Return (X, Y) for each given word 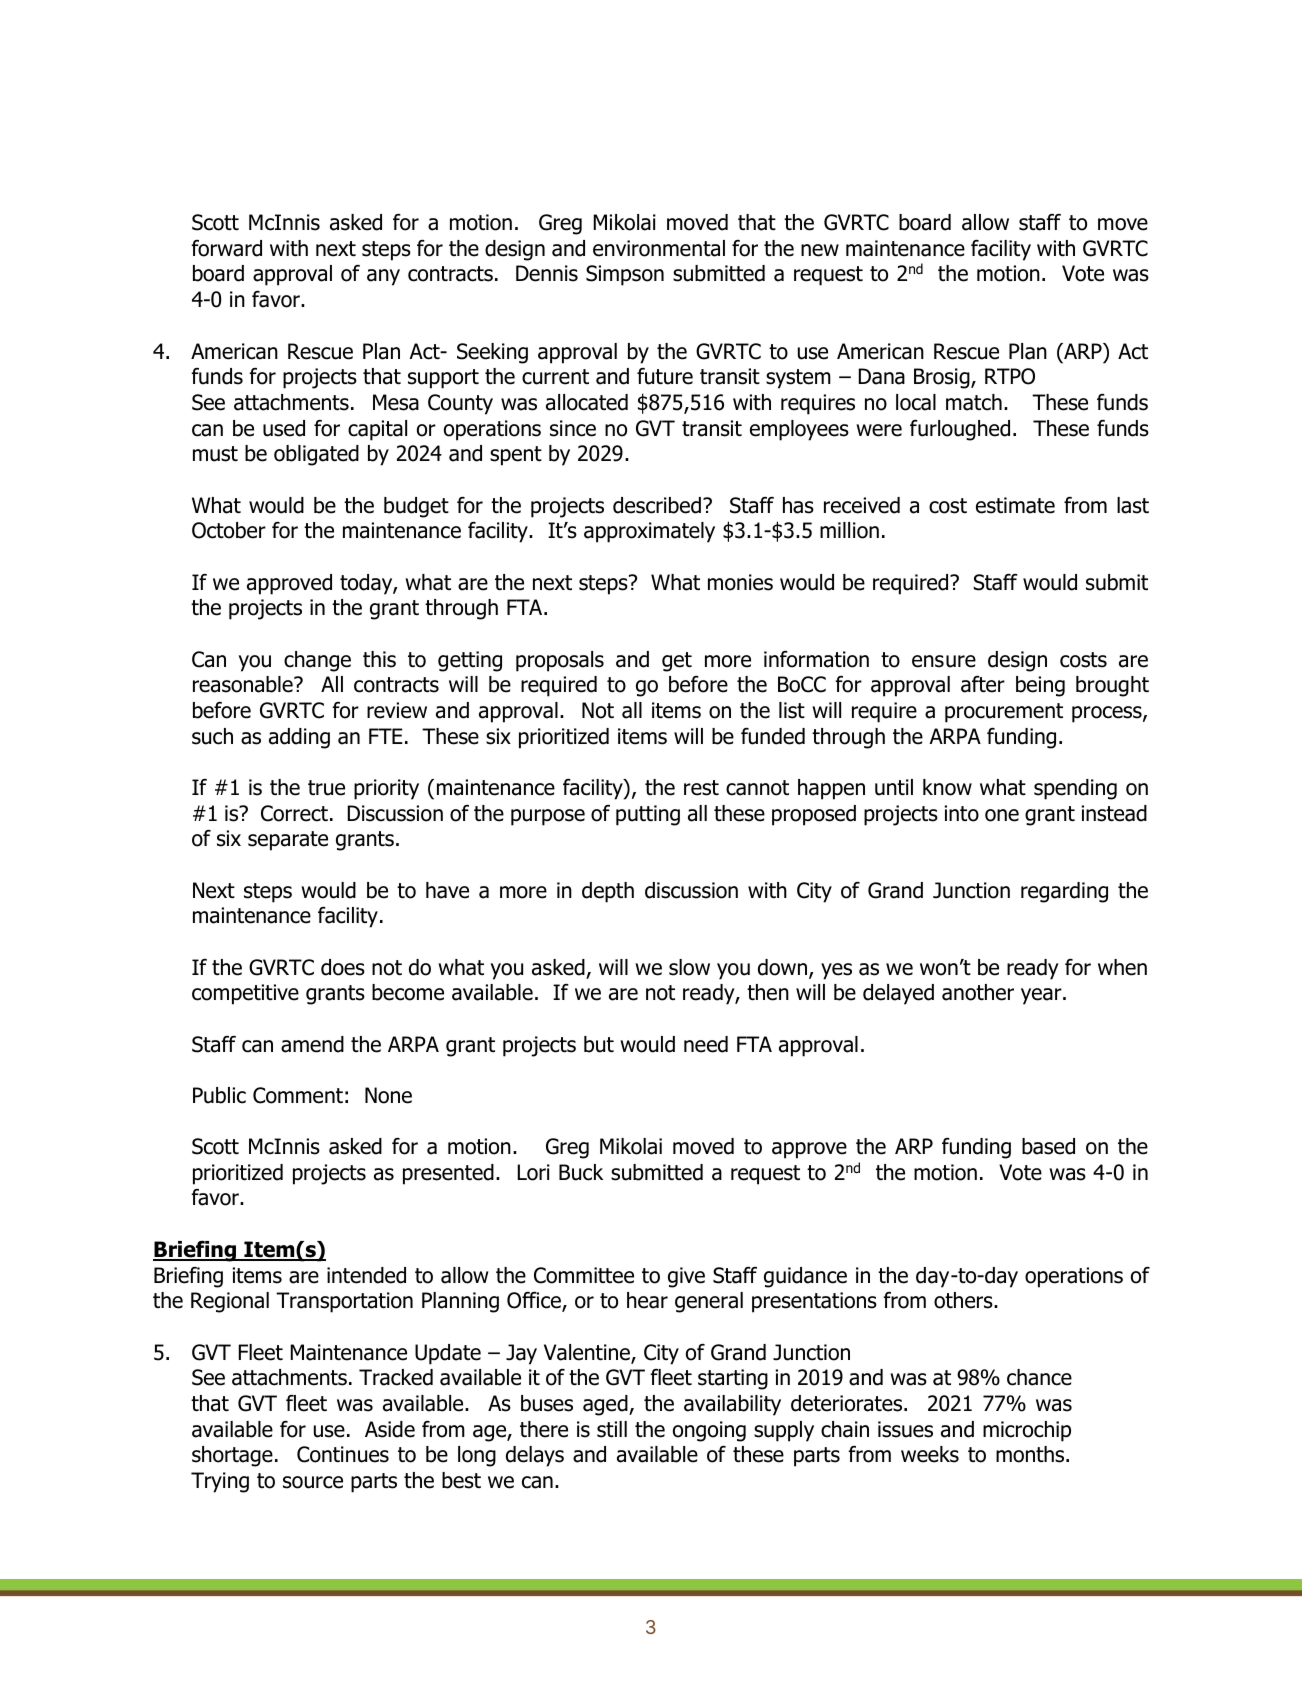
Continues (343, 1454)
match (974, 402)
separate (288, 841)
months (1031, 1454)
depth (608, 892)
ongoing (709, 1431)
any (383, 277)
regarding (1064, 892)
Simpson (625, 275)
